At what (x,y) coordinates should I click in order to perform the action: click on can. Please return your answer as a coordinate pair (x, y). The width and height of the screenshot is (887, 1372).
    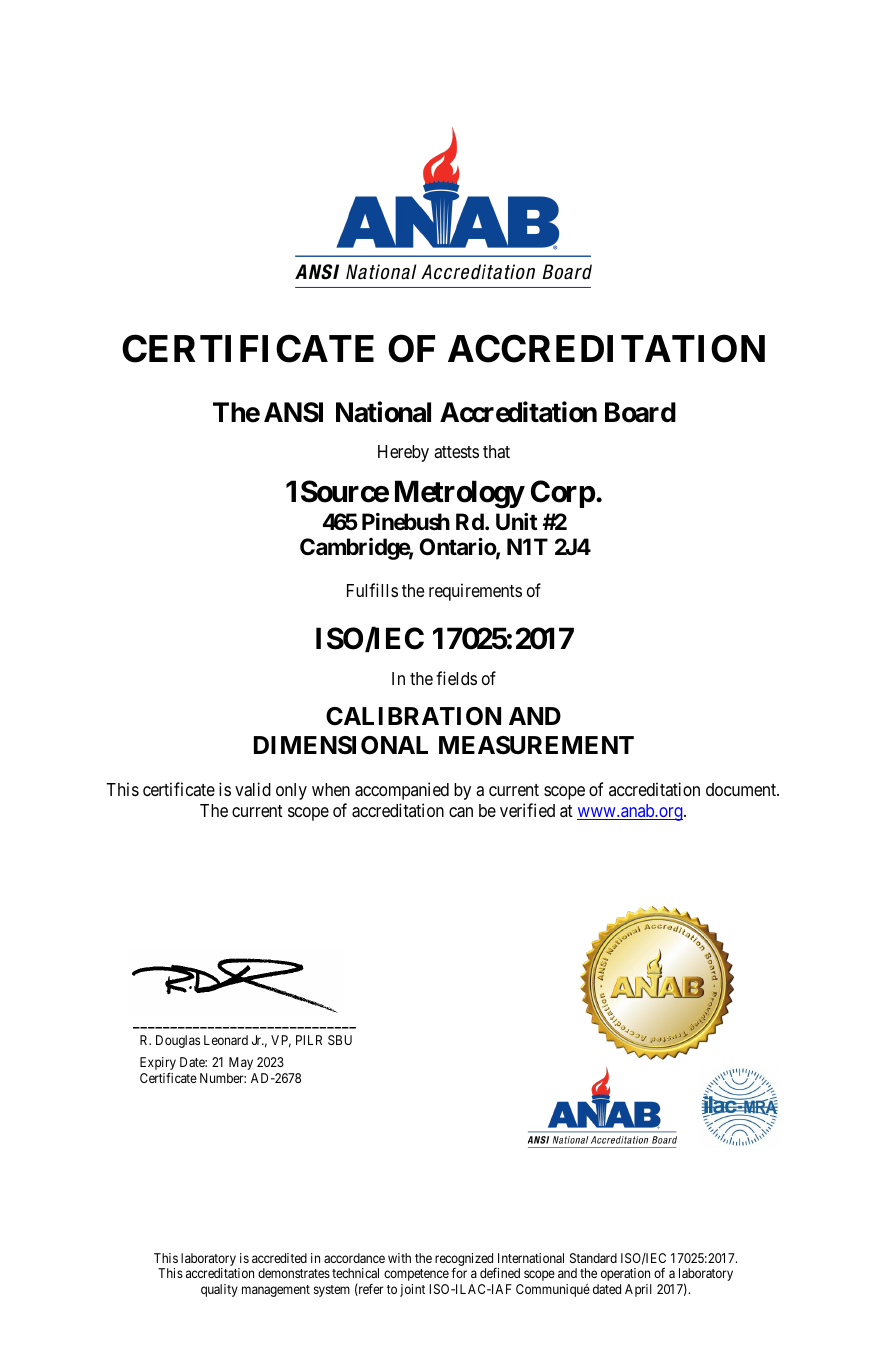
    Looking at the image, I should click on (461, 812).
